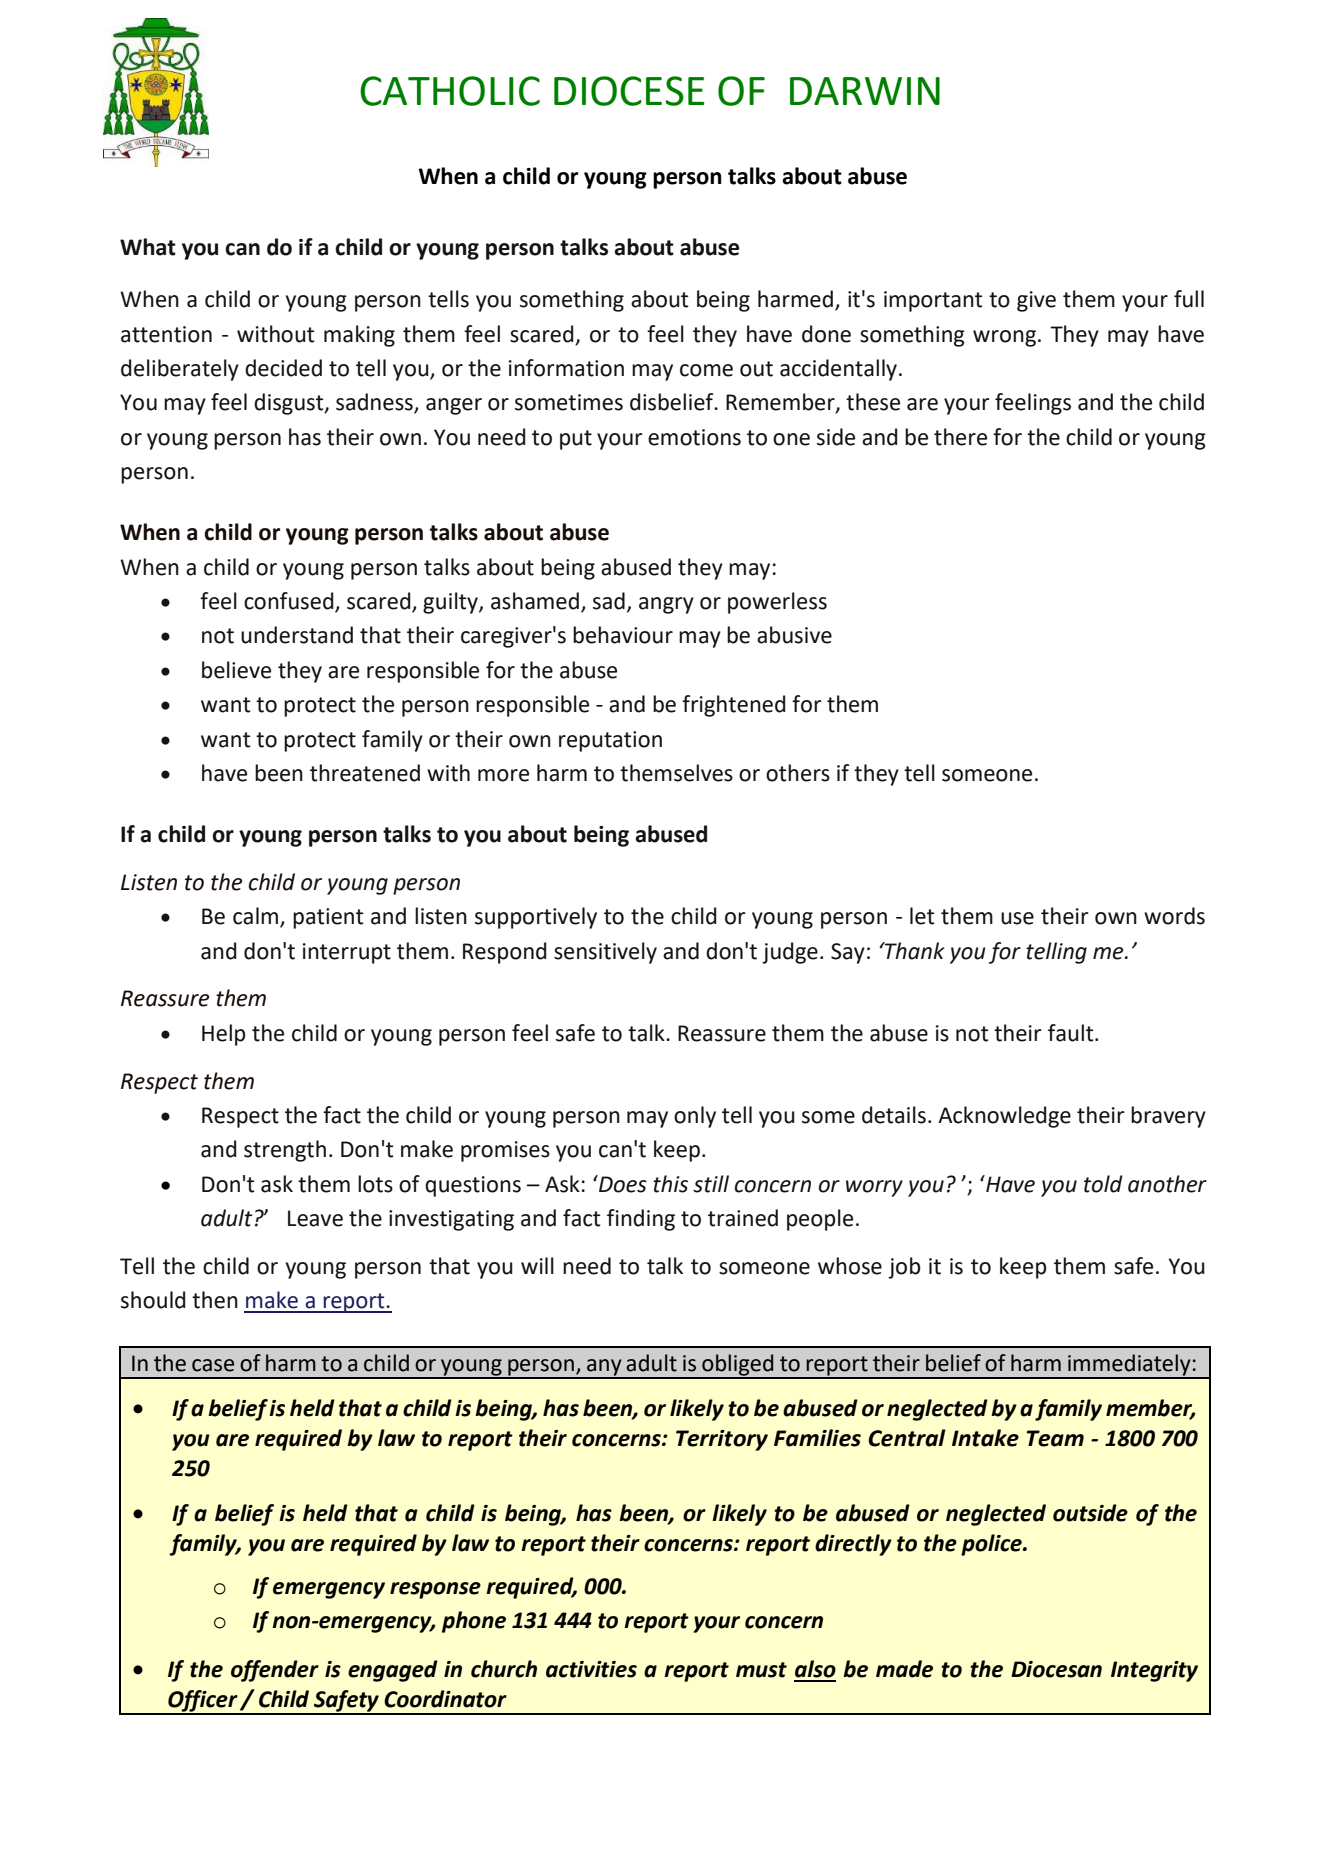 This screenshot has height=1875, width=1326. What do you see at coordinates (1154, 1671) in the screenshot?
I see `Integrity` at bounding box center [1154, 1671].
